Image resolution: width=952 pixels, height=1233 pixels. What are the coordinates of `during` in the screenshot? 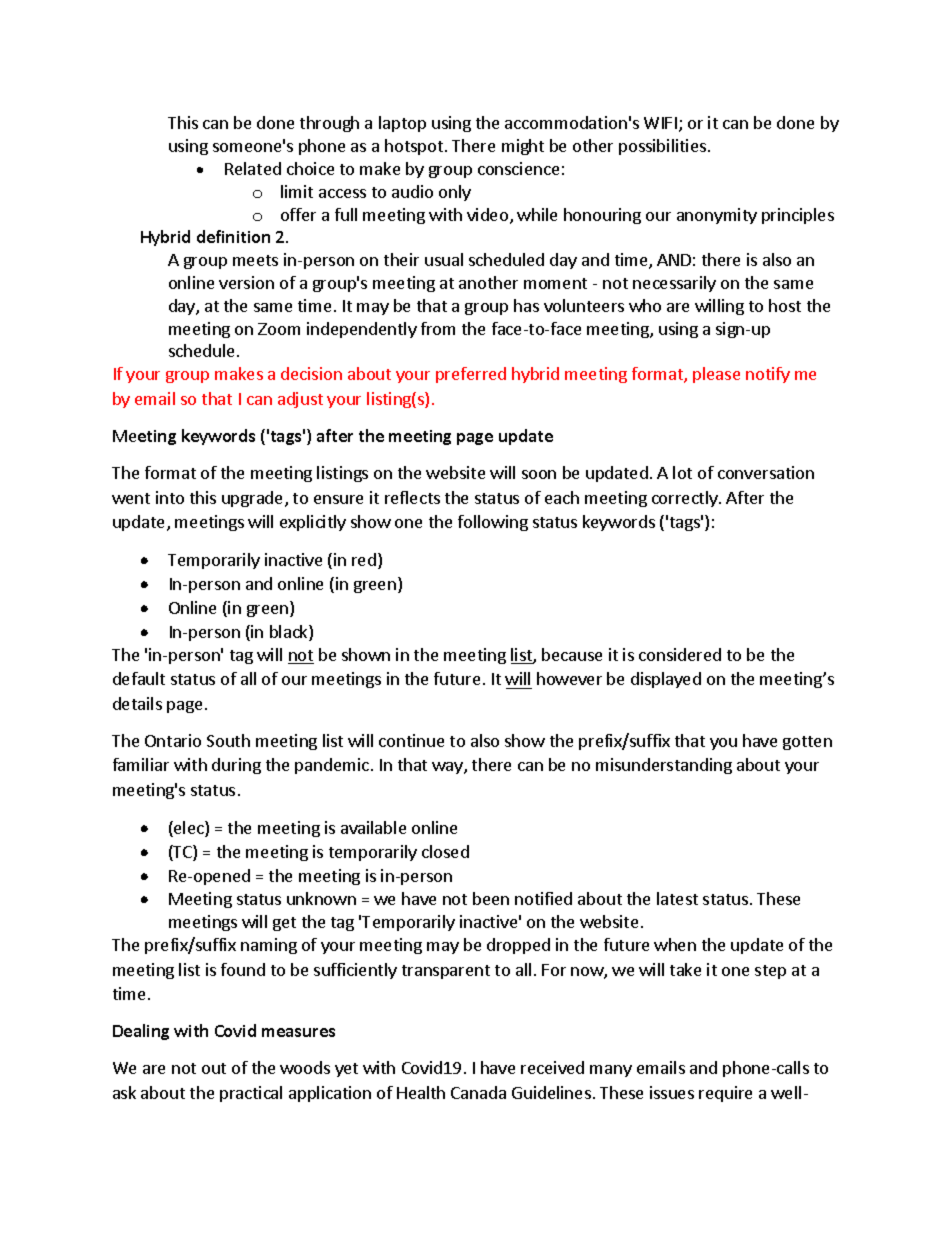 It's located at (236, 766).
